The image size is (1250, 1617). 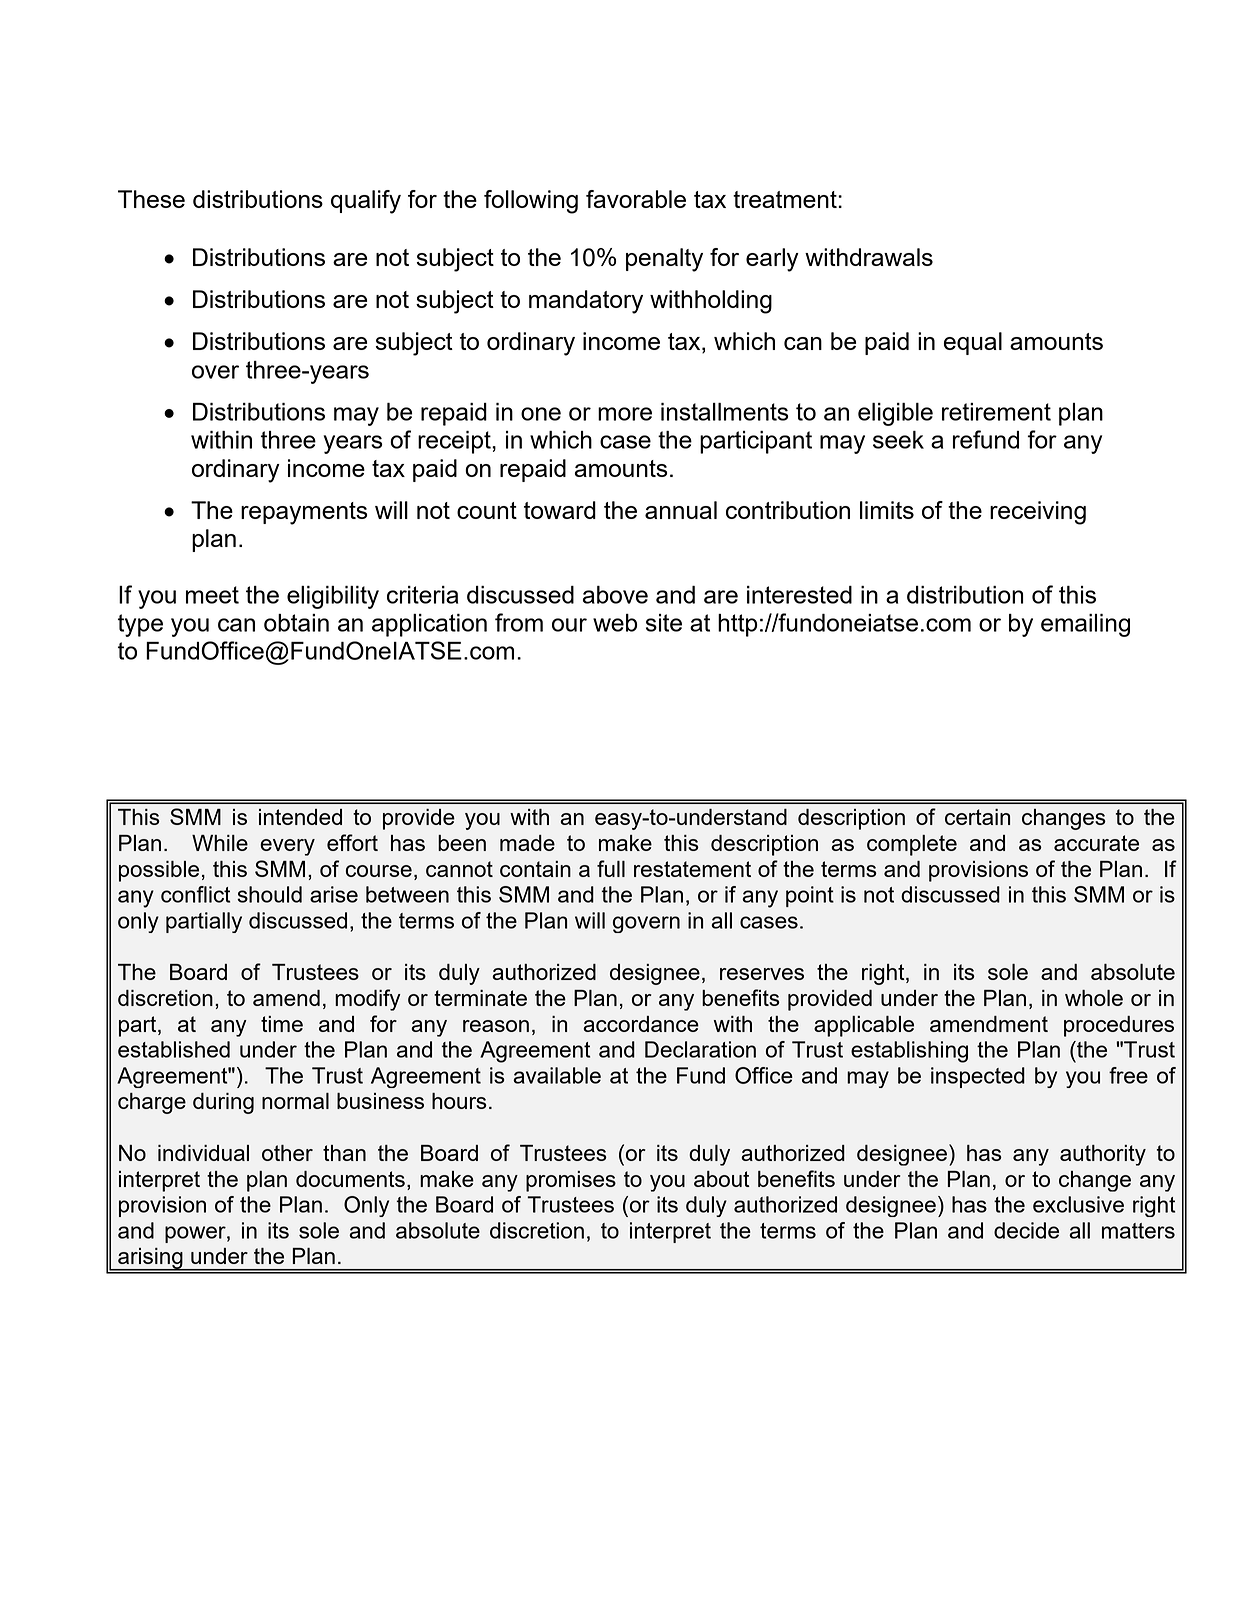 I want to click on equal, so click(x=973, y=343).
